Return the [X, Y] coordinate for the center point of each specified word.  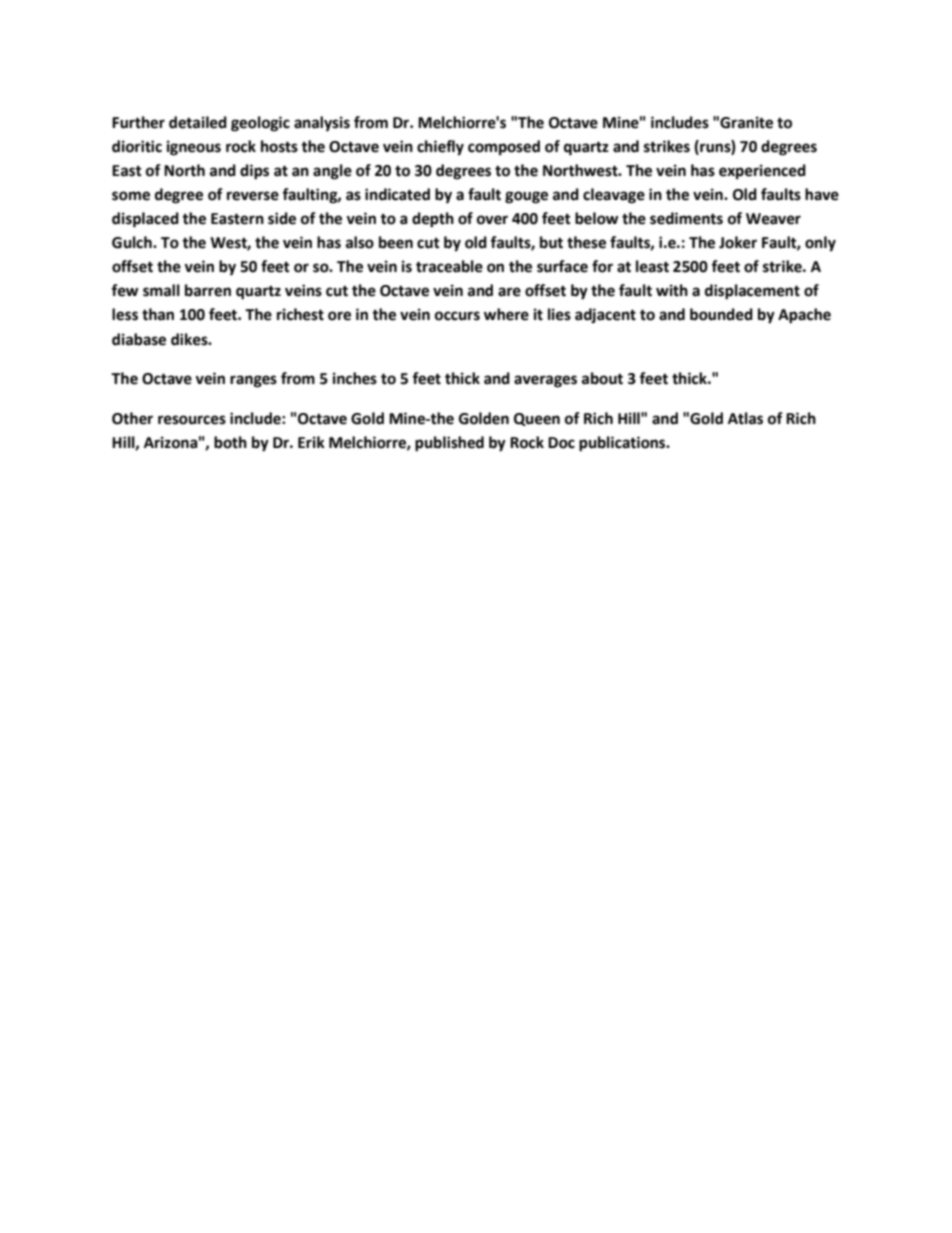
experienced [762, 172]
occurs [457, 316]
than [158, 314]
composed [504, 148]
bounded [721, 314]
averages [545, 381]
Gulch [133, 242]
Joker [738, 242]
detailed [198, 122]
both [230, 442]
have [822, 194]
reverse [253, 196]
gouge [526, 197]
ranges [253, 381]
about [602, 378]
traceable [449, 266]
